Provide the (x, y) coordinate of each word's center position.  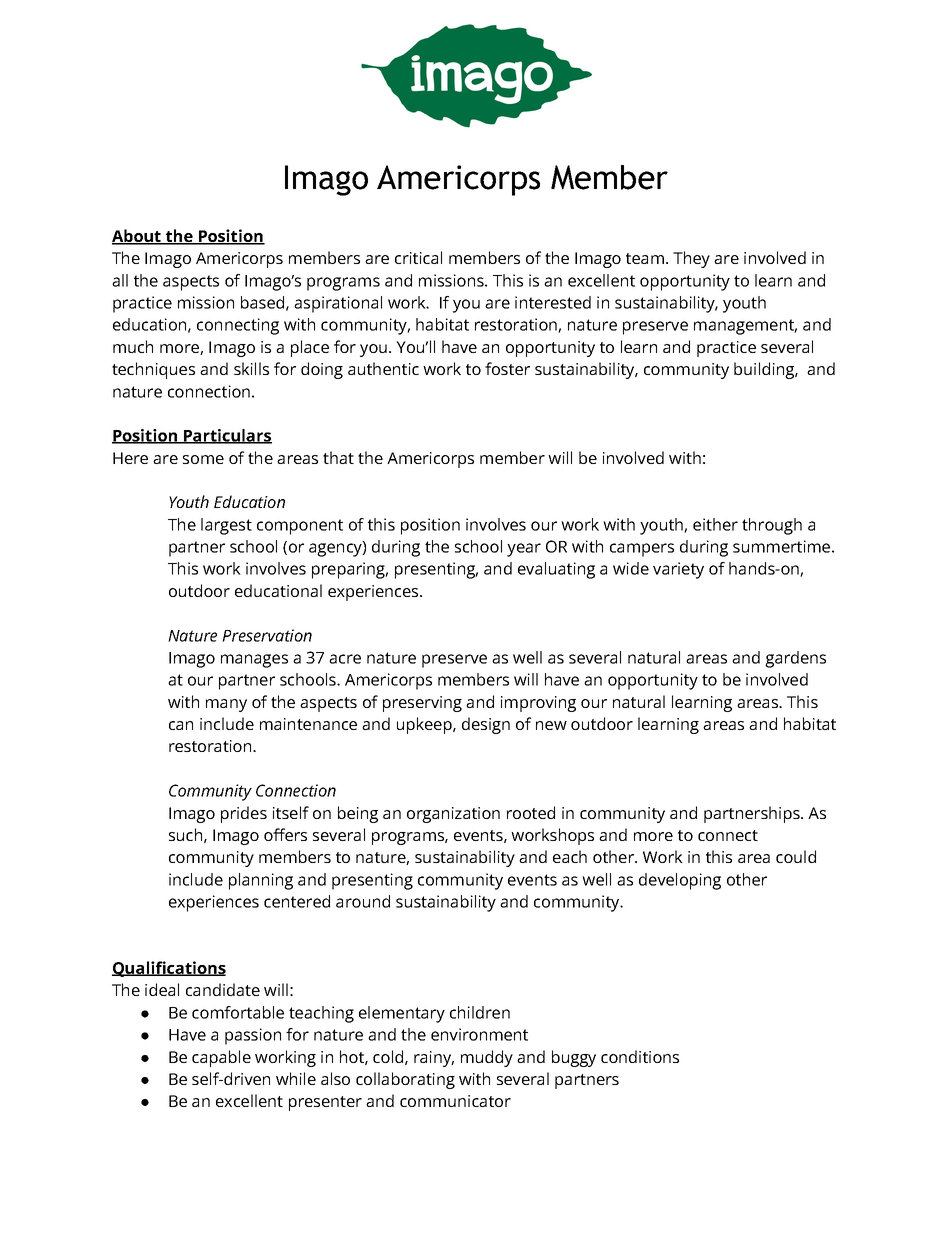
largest (226, 526)
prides (244, 814)
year (524, 550)
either (715, 524)
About (137, 237)
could (796, 856)
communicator (455, 1101)
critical (418, 257)
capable (221, 1058)
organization (453, 815)
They (691, 259)
